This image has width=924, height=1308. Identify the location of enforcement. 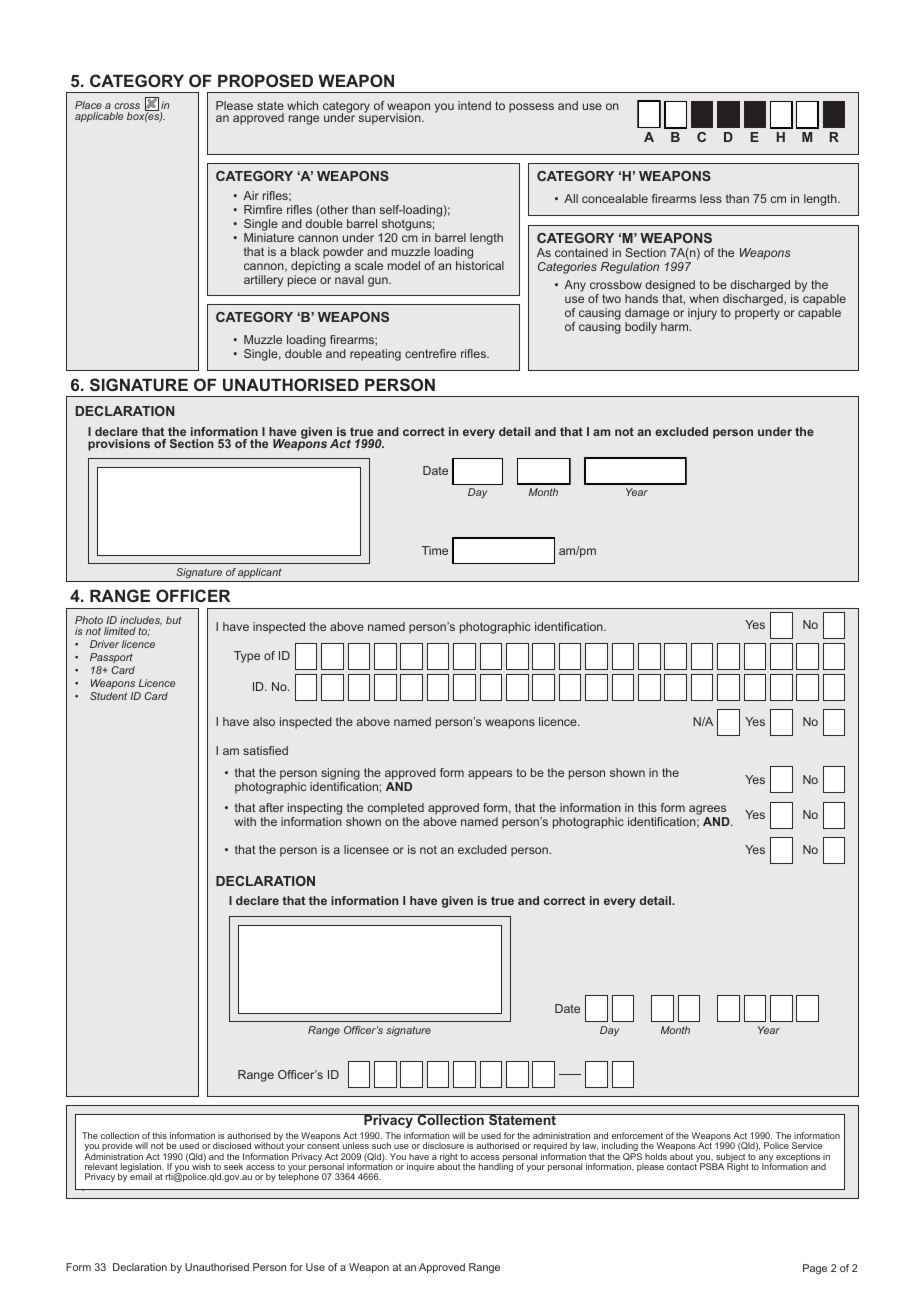
(637, 1135).
